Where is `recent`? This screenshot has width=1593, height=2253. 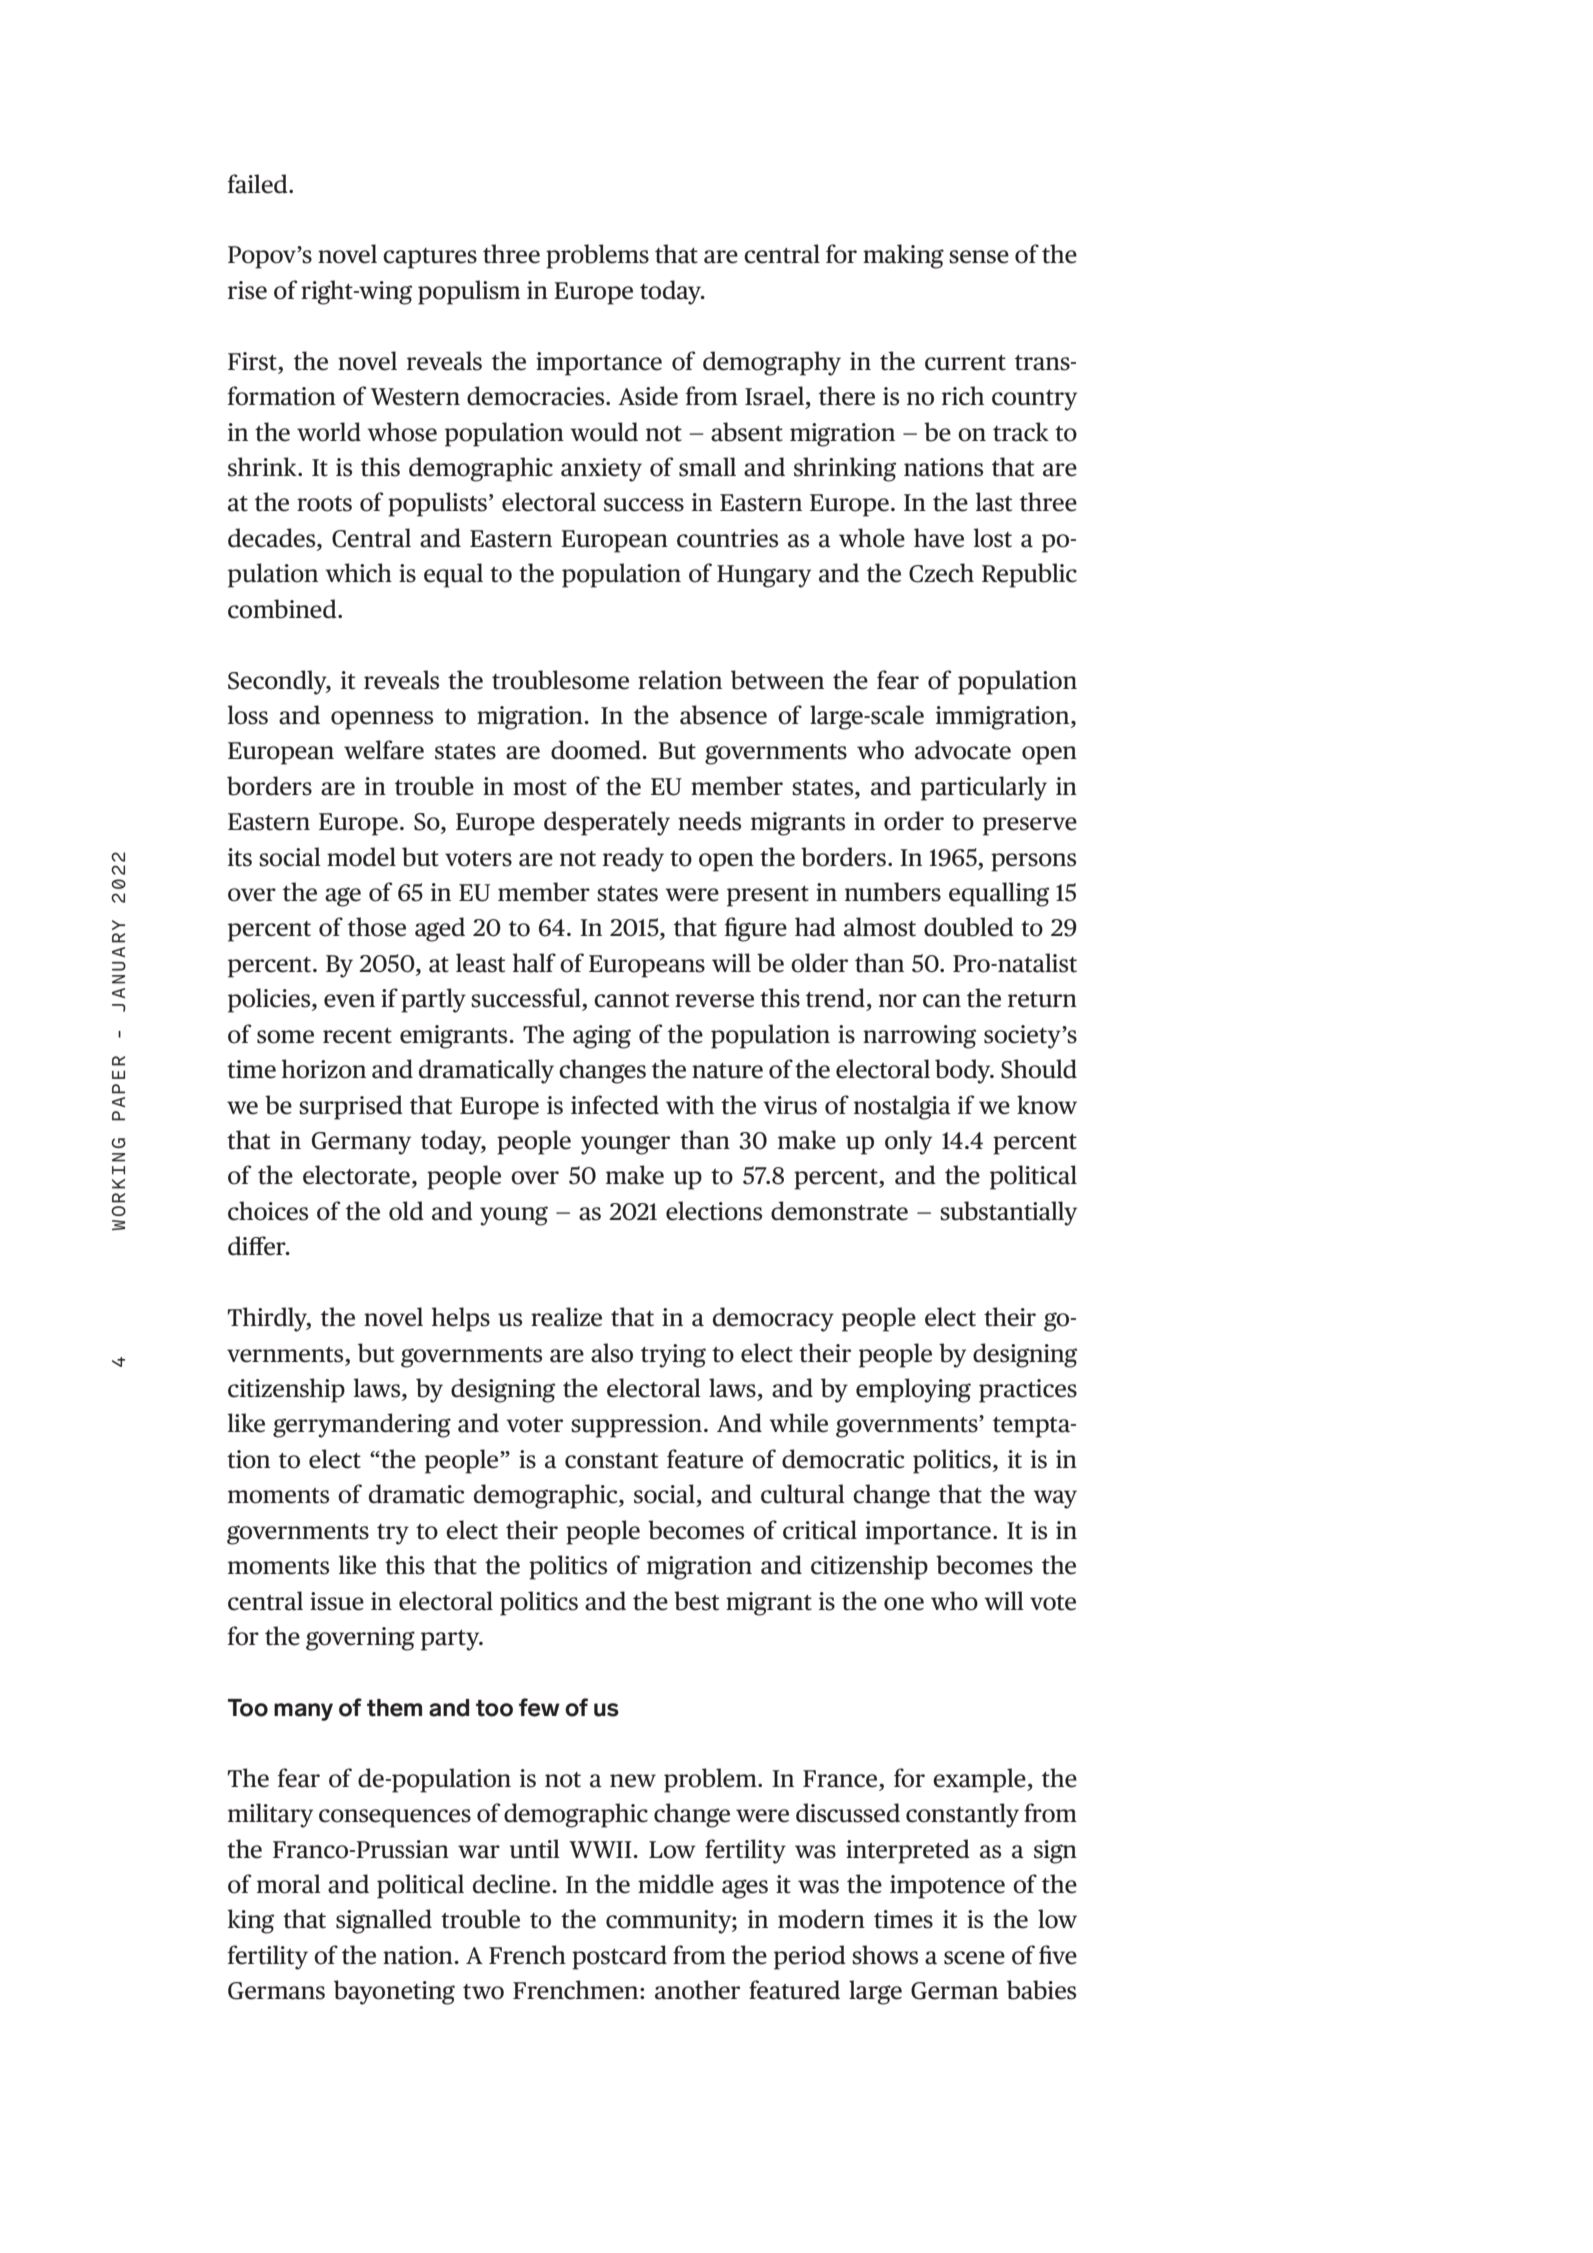
recent is located at coordinates (357, 1036).
